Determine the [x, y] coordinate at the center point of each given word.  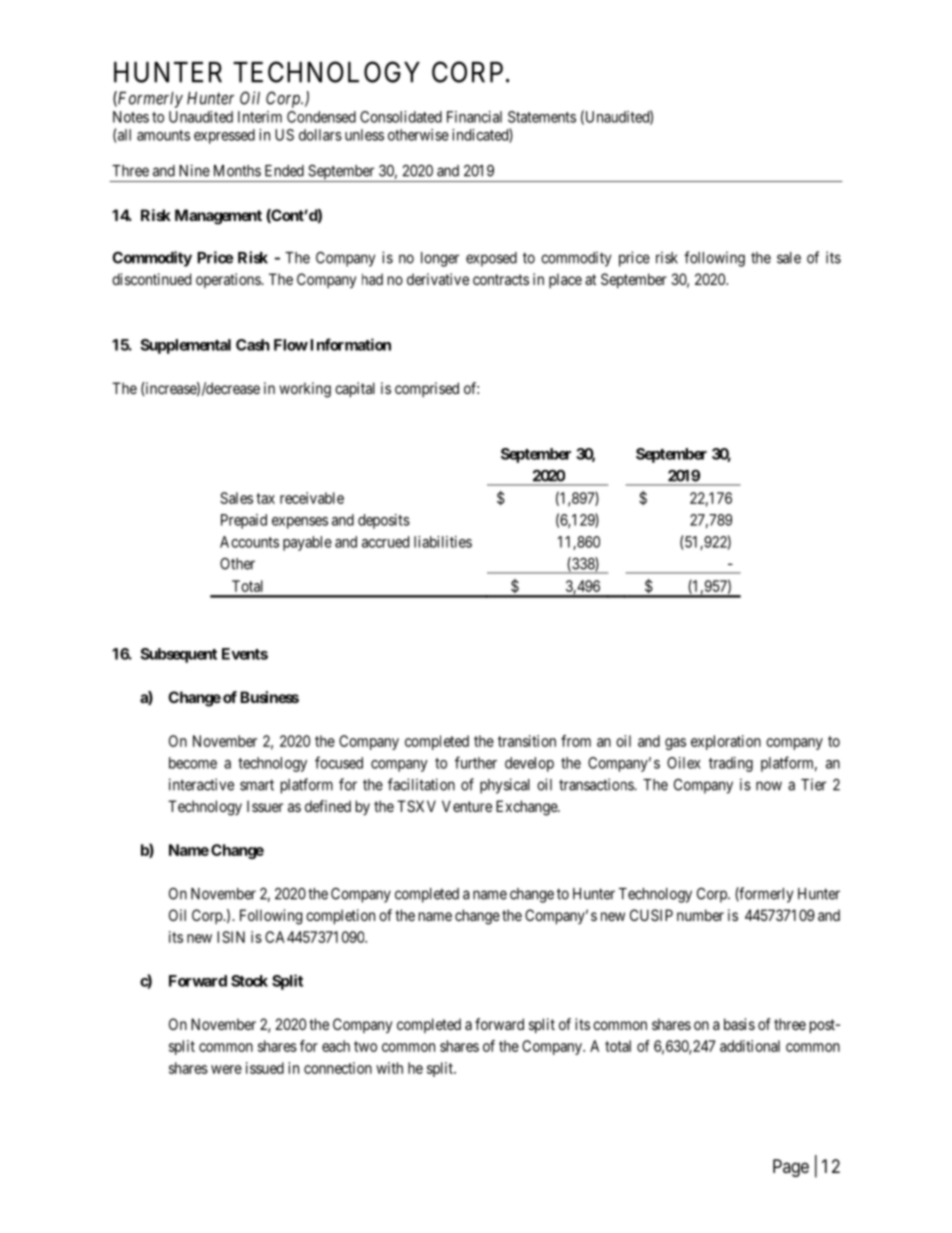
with [389, 1068]
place [565, 280]
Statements [542, 117]
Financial [474, 117]
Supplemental [185, 346]
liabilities [443, 542]
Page [791, 1168]
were [226, 1069]
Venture [467, 806]
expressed [224, 136]
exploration [726, 742]
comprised [427, 389]
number [700, 915]
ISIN [231, 937]
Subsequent [178, 655]
